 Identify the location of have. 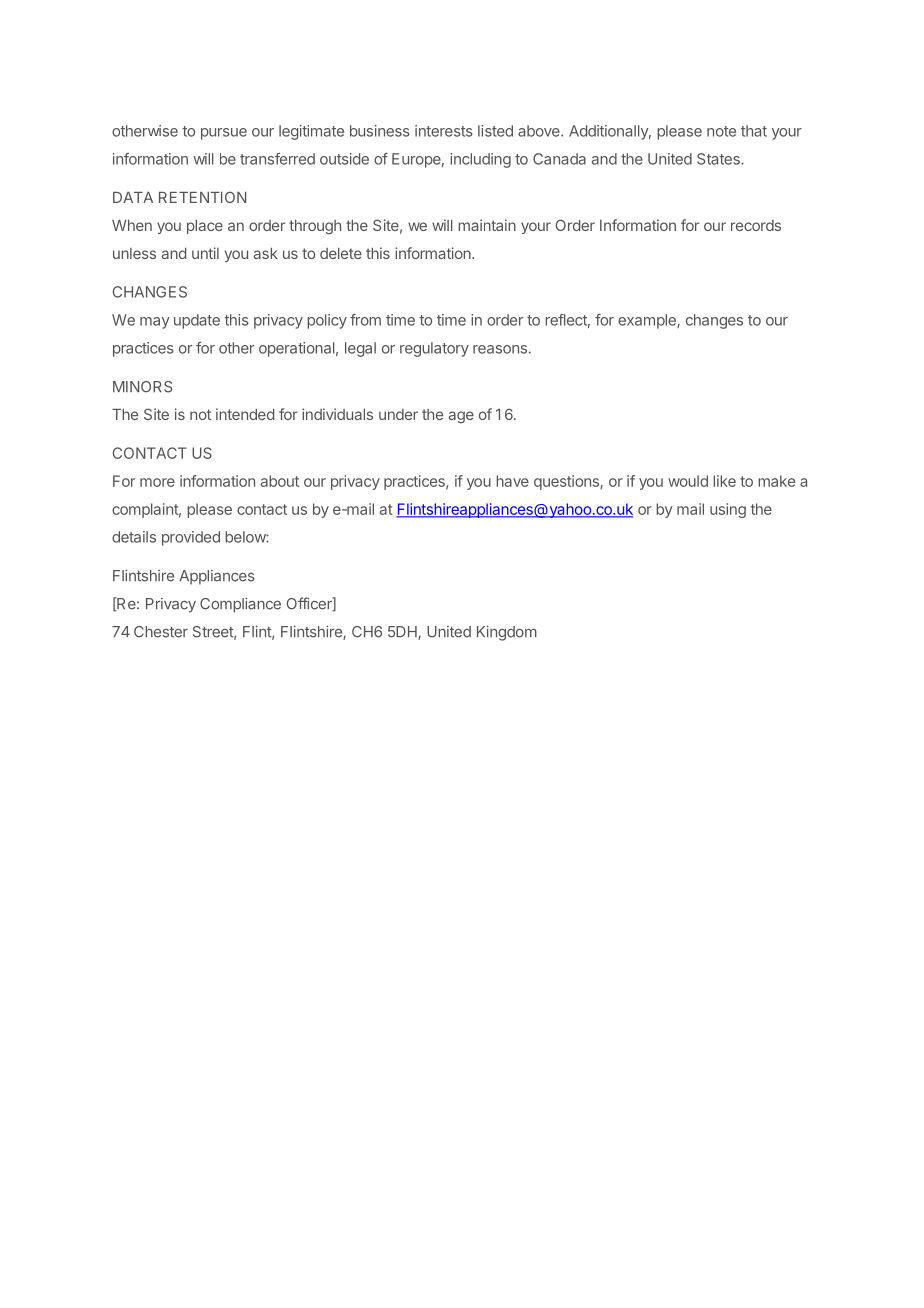
(512, 481).
